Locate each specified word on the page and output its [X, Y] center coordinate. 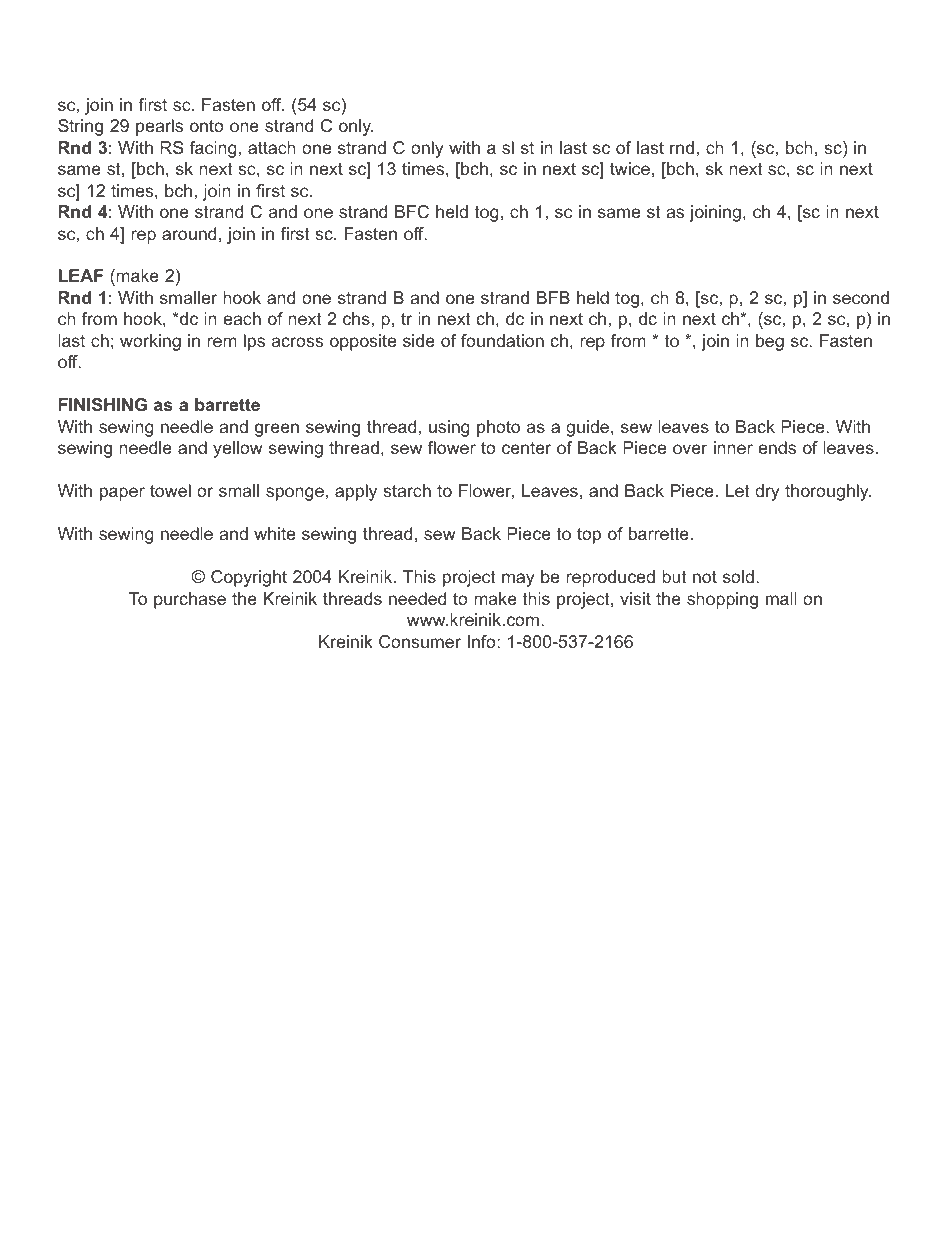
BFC [412, 211]
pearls [159, 127]
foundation [502, 340]
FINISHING [103, 404]
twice [630, 168]
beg [770, 342]
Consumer [420, 641]
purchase [190, 600]
